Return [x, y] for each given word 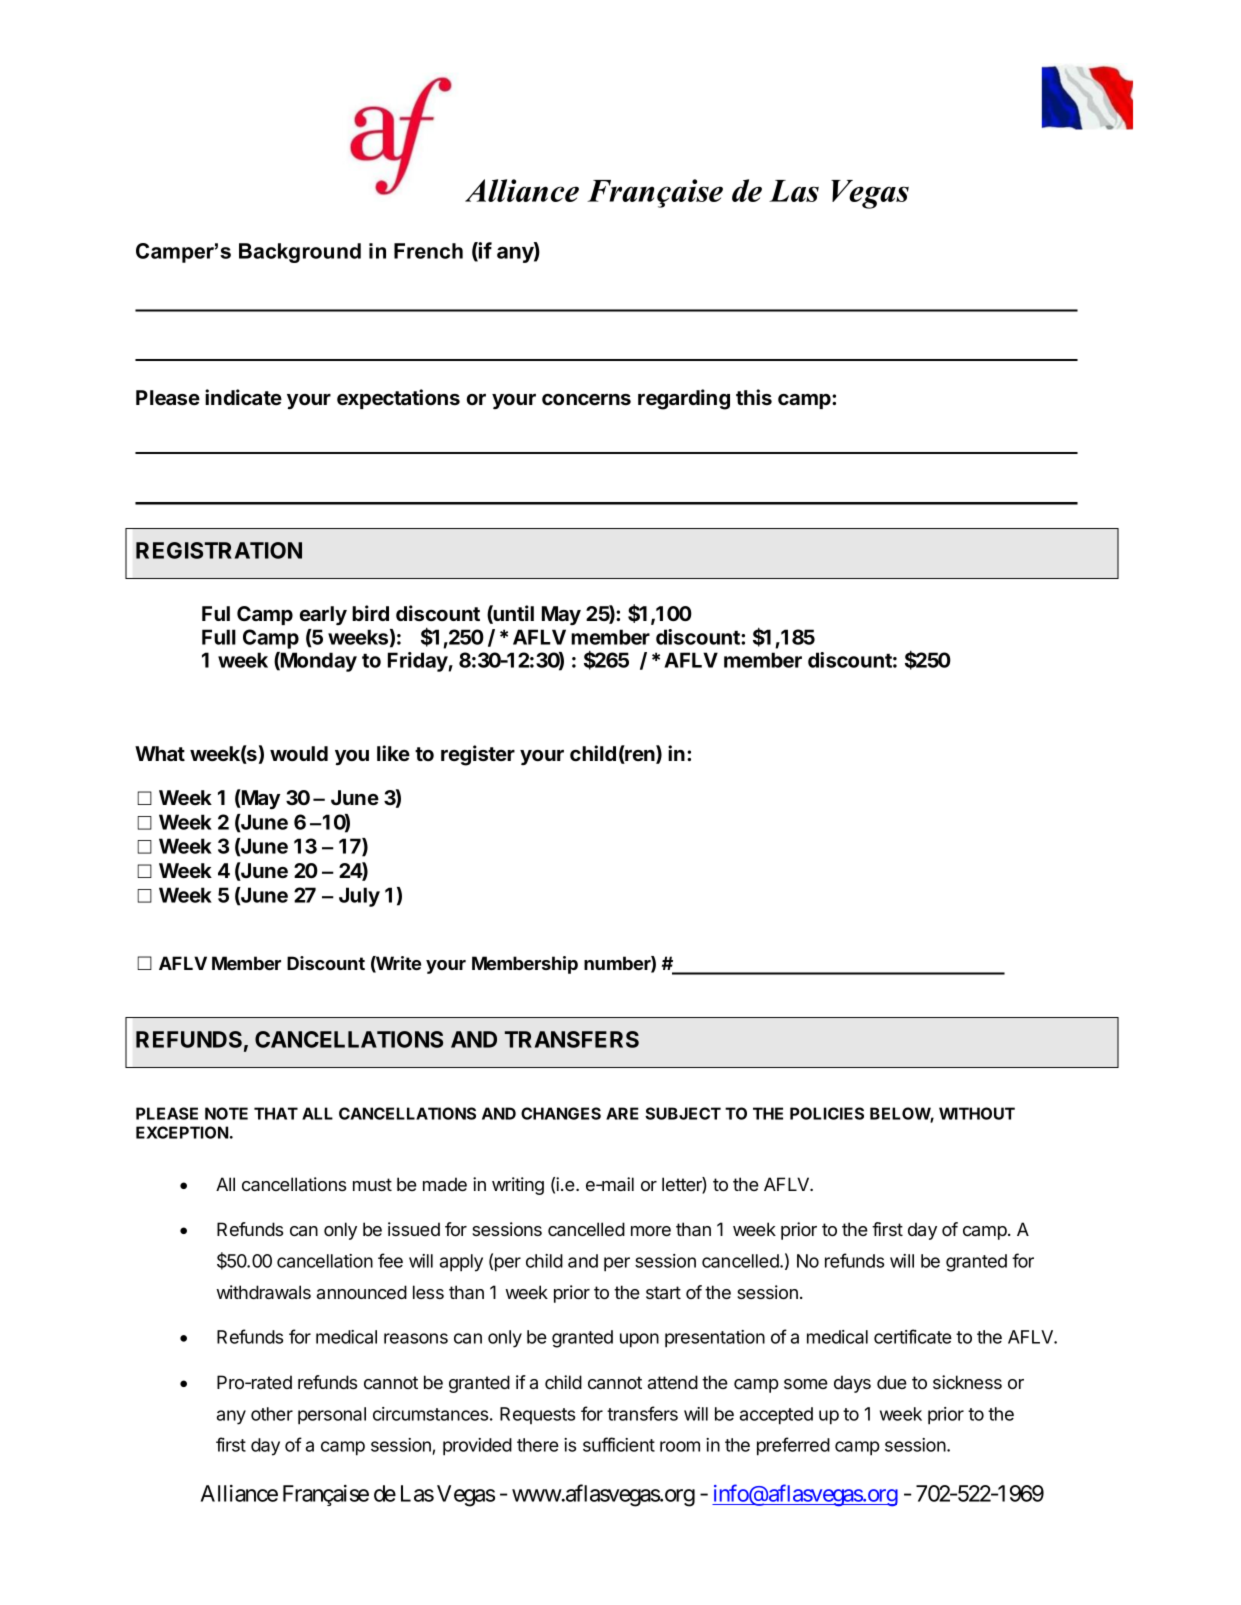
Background [300, 253]
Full [219, 637]
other [272, 1414]
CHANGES [561, 1113]
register [478, 755]
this [754, 397]
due [892, 1382]
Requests [537, 1415]
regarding [684, 399]
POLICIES [827, 1113]
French [428, 251]
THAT [276, 1113]
